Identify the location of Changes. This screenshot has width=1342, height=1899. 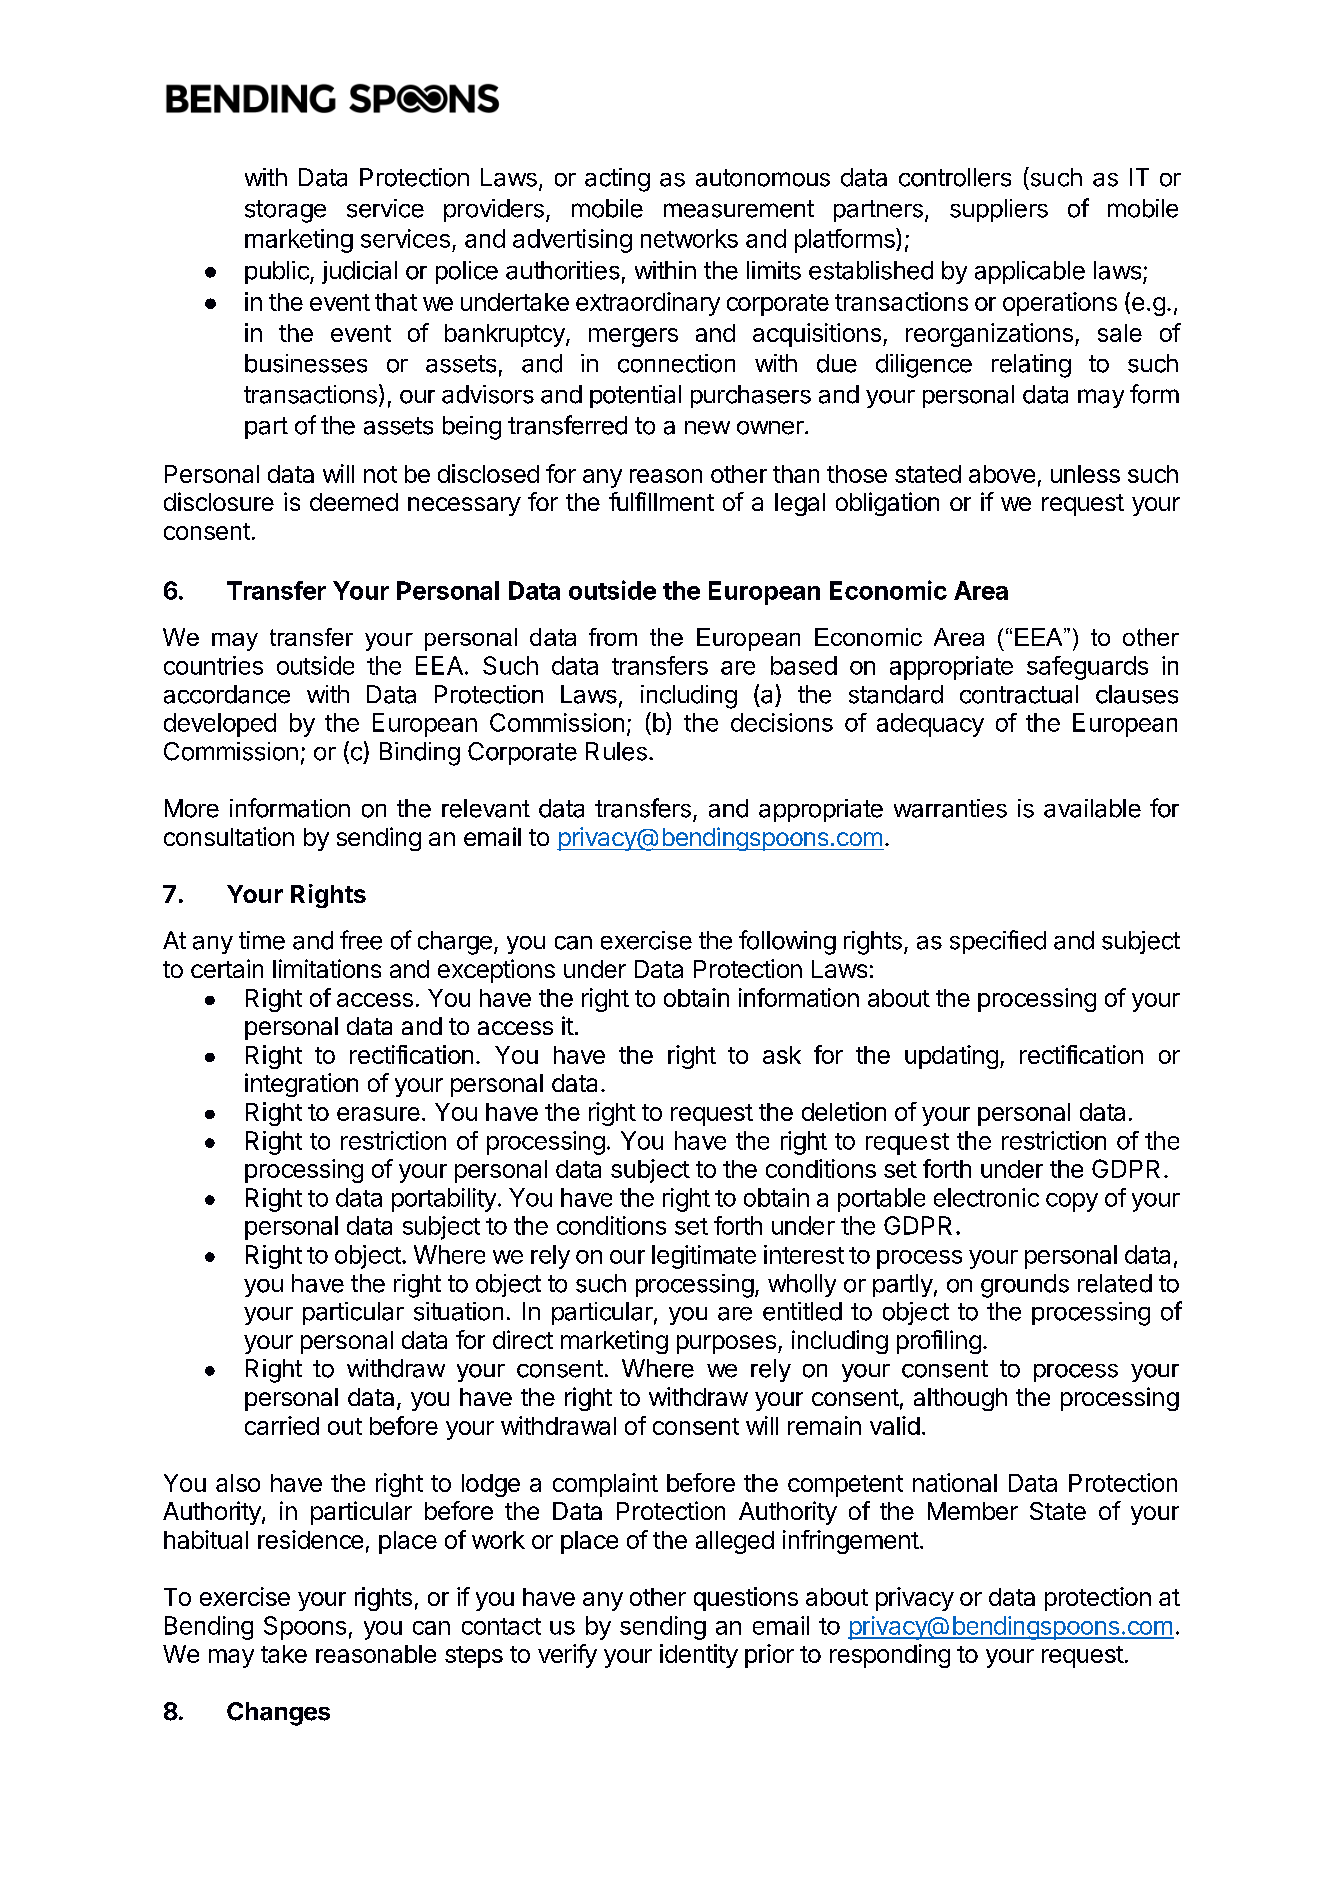
(278, 1714).
